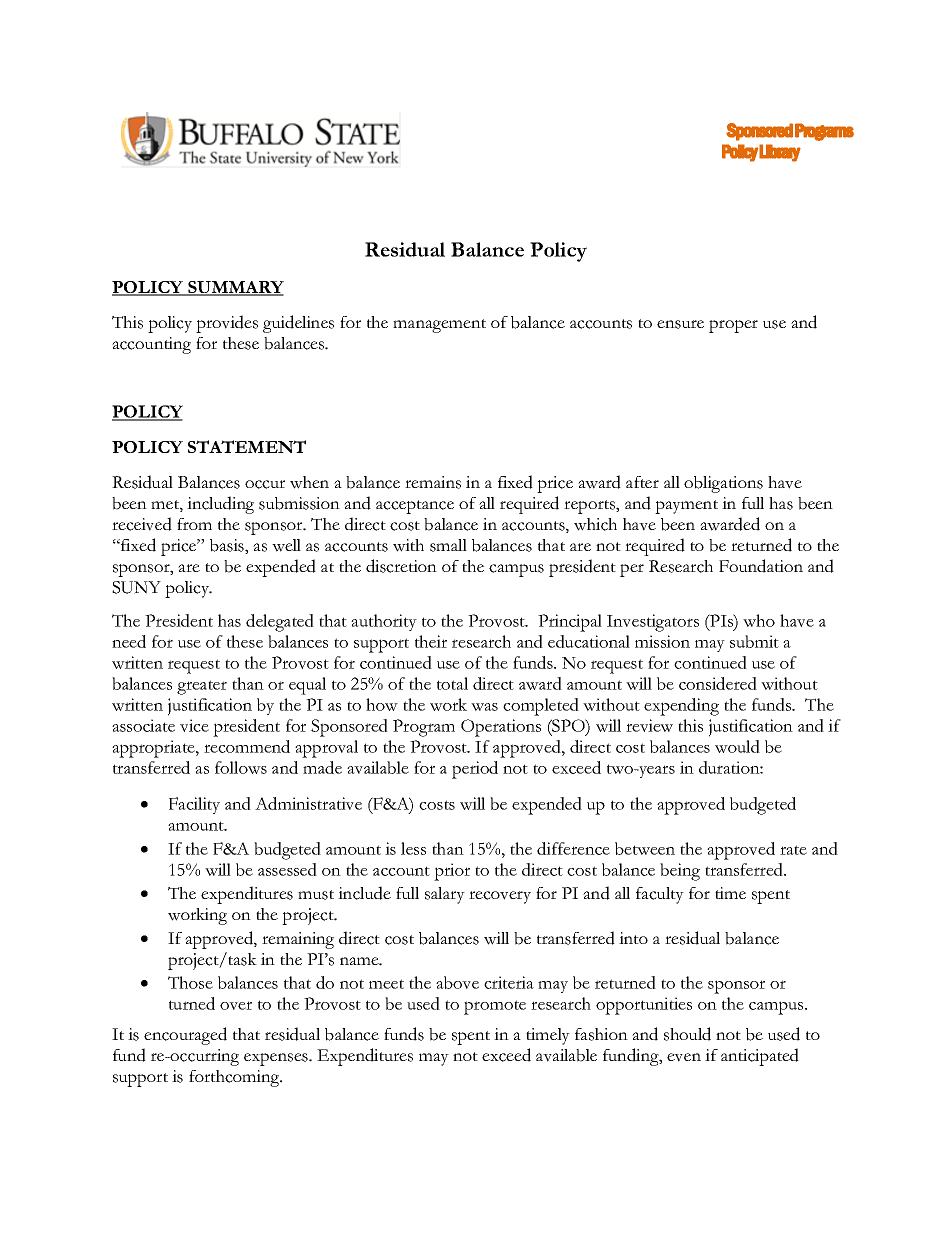 Image resolution: width=952 pixels, height=1233 pixels. I want to click on being, so click(680, 872).
